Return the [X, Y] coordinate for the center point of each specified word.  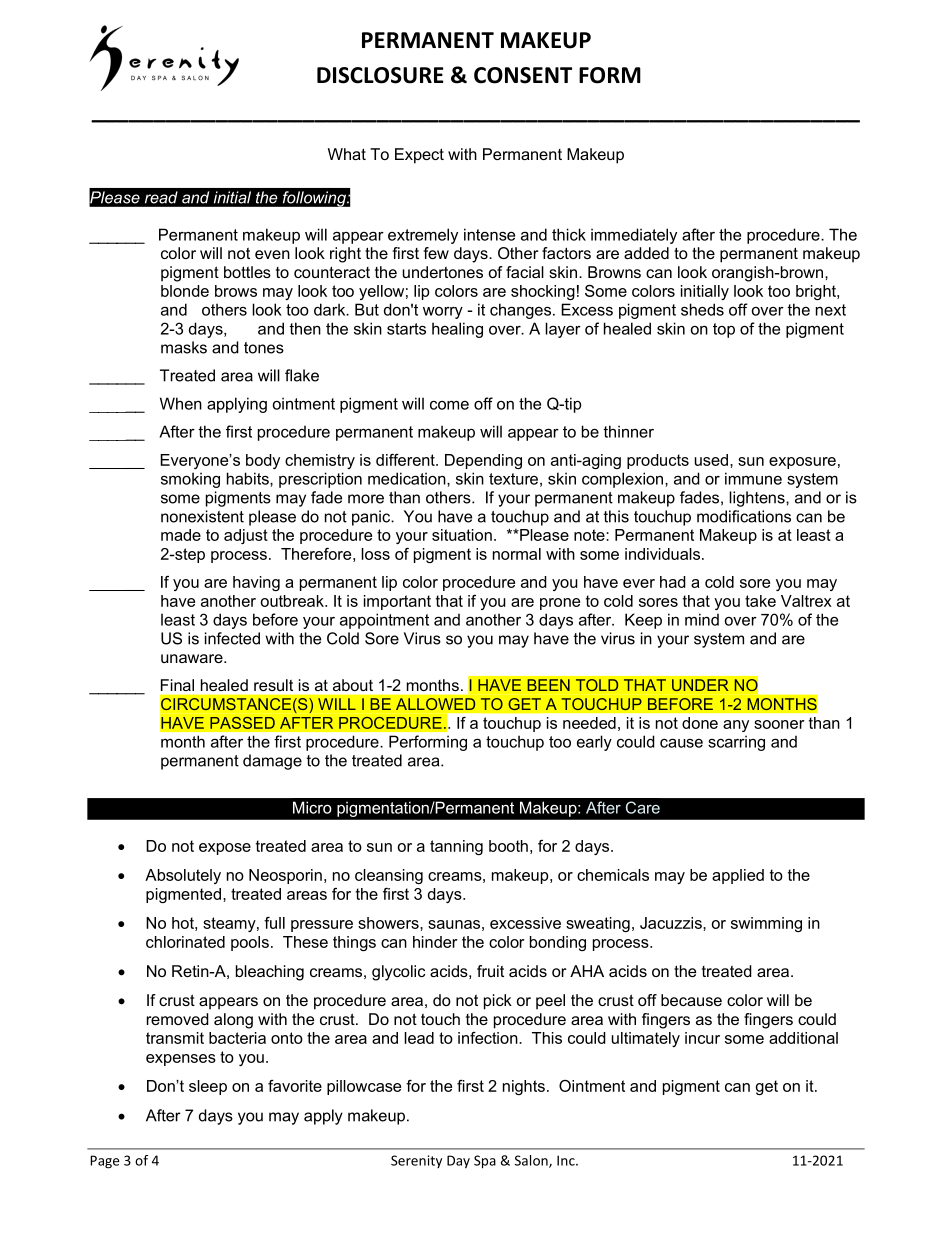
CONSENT [523, 75]
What [347, 154]
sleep [208, 1087]
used [711, 460]
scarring [736, 743]
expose [225, 849]
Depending [483, 461]
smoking [190, 480]
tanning [456, 847]
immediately [634, 236]
